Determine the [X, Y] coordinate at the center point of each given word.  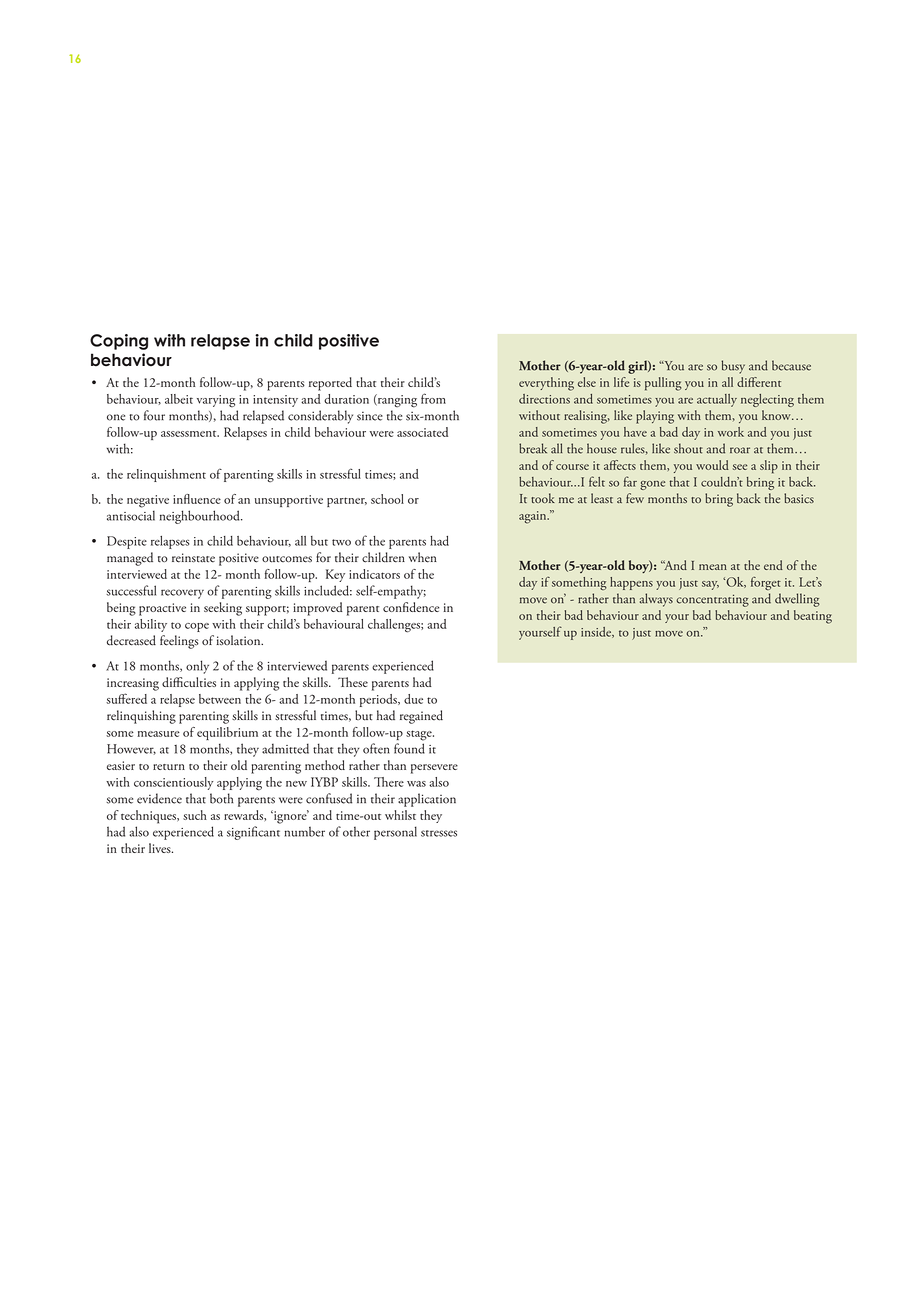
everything [546, 384]
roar [740, 450]
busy [733, 367]
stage [420, 735]
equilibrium [227, 733]
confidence [411, 607]
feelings [179, 642]
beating [813, 617]
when [423, 557]
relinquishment [166, 475]
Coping [119, 342]
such [195, 815]
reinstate [193, 558]
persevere [434, 769]
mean [713, 567]
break [533, 448]
